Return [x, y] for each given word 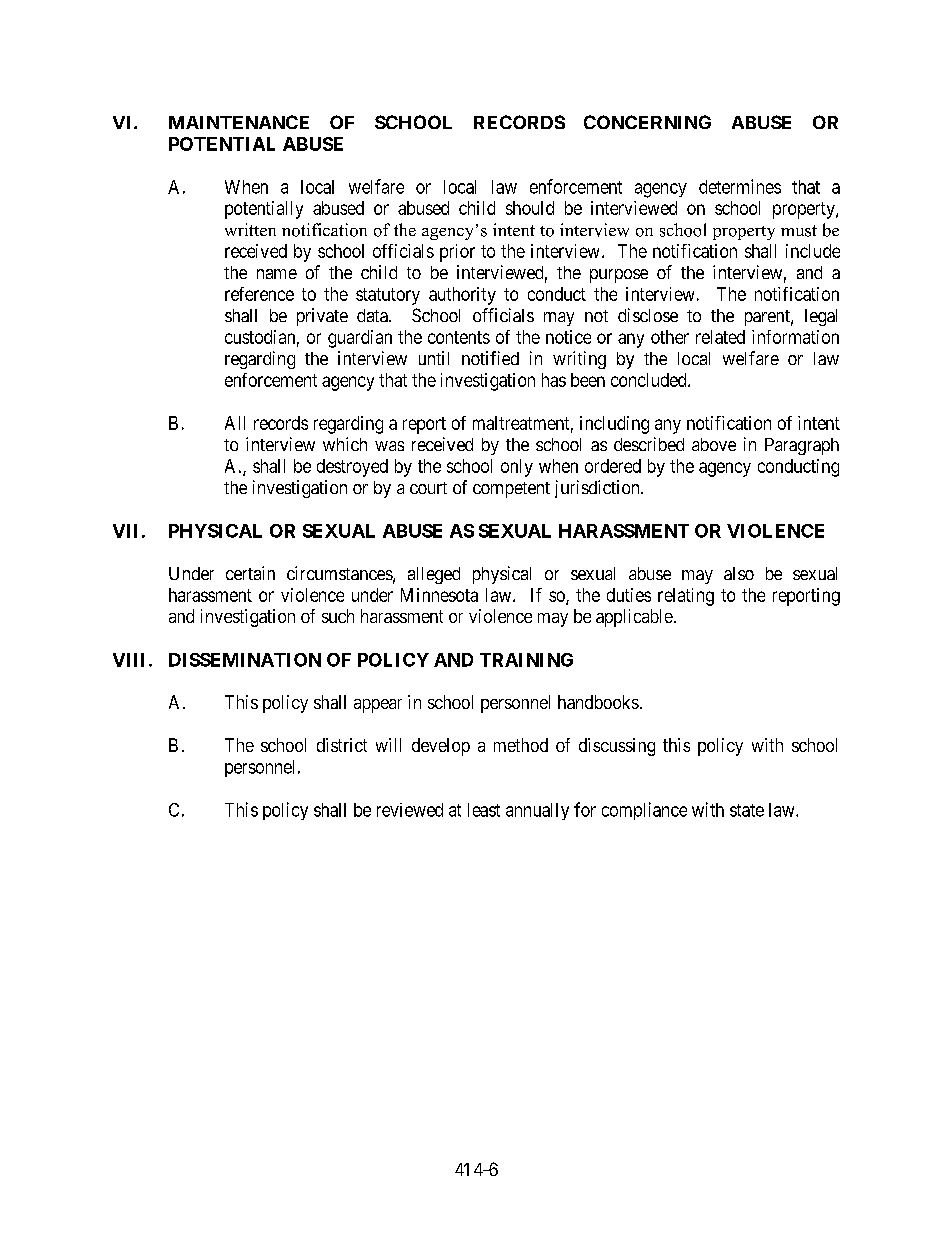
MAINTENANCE [239, 122]
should [530, 208]
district [342, 745]
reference [259, 294]
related [720, 337]
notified [490, 358]
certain [250, 573]
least [484, 810]
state [747, 810]
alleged [434, 575]
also [739, 573]
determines [740, 186]
